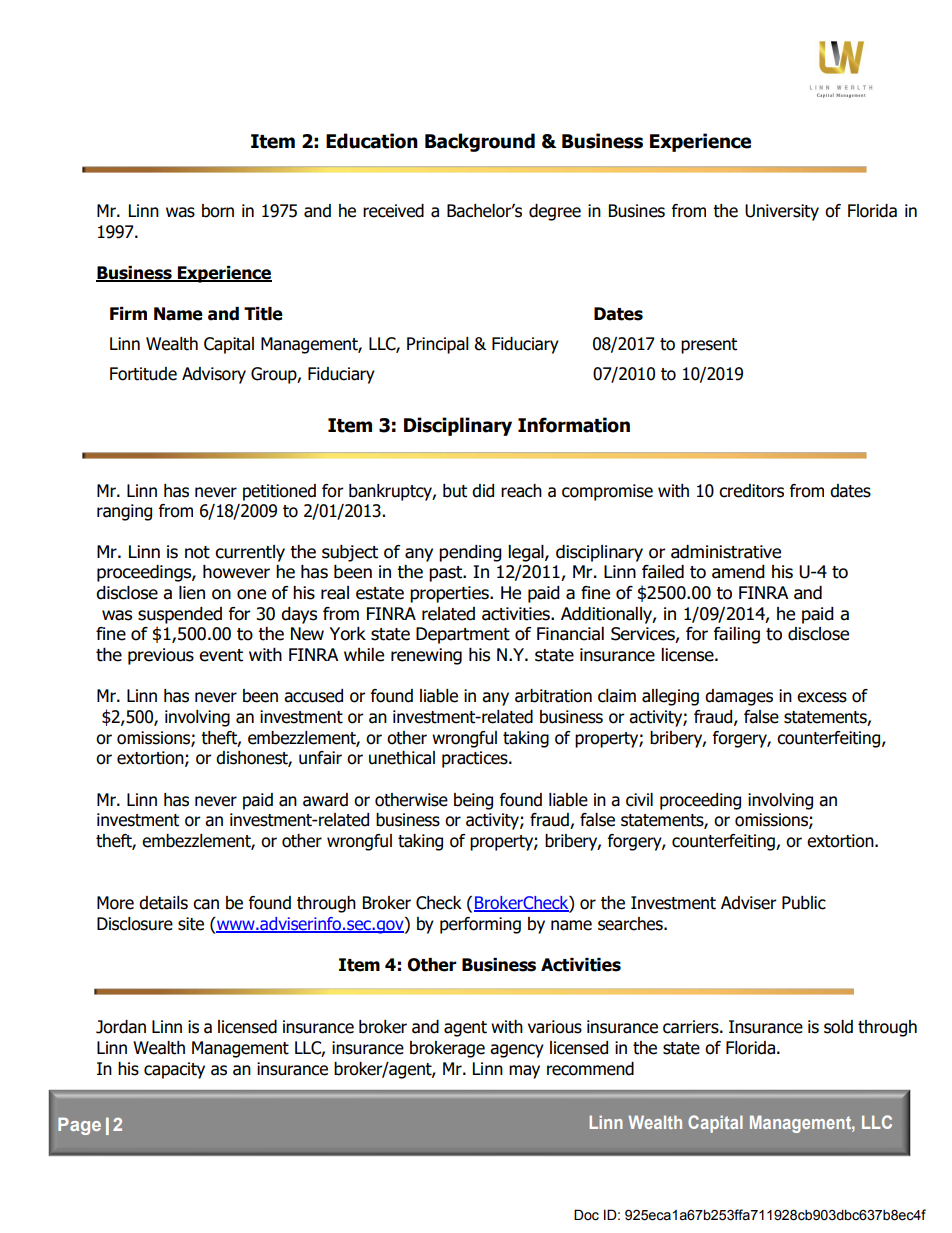 Image resolution: width=952 pixels, height=1233 pixels. What do you see at coordinates (480, 142) in the image?
I see `Background` at bounding box center [480, 142].
